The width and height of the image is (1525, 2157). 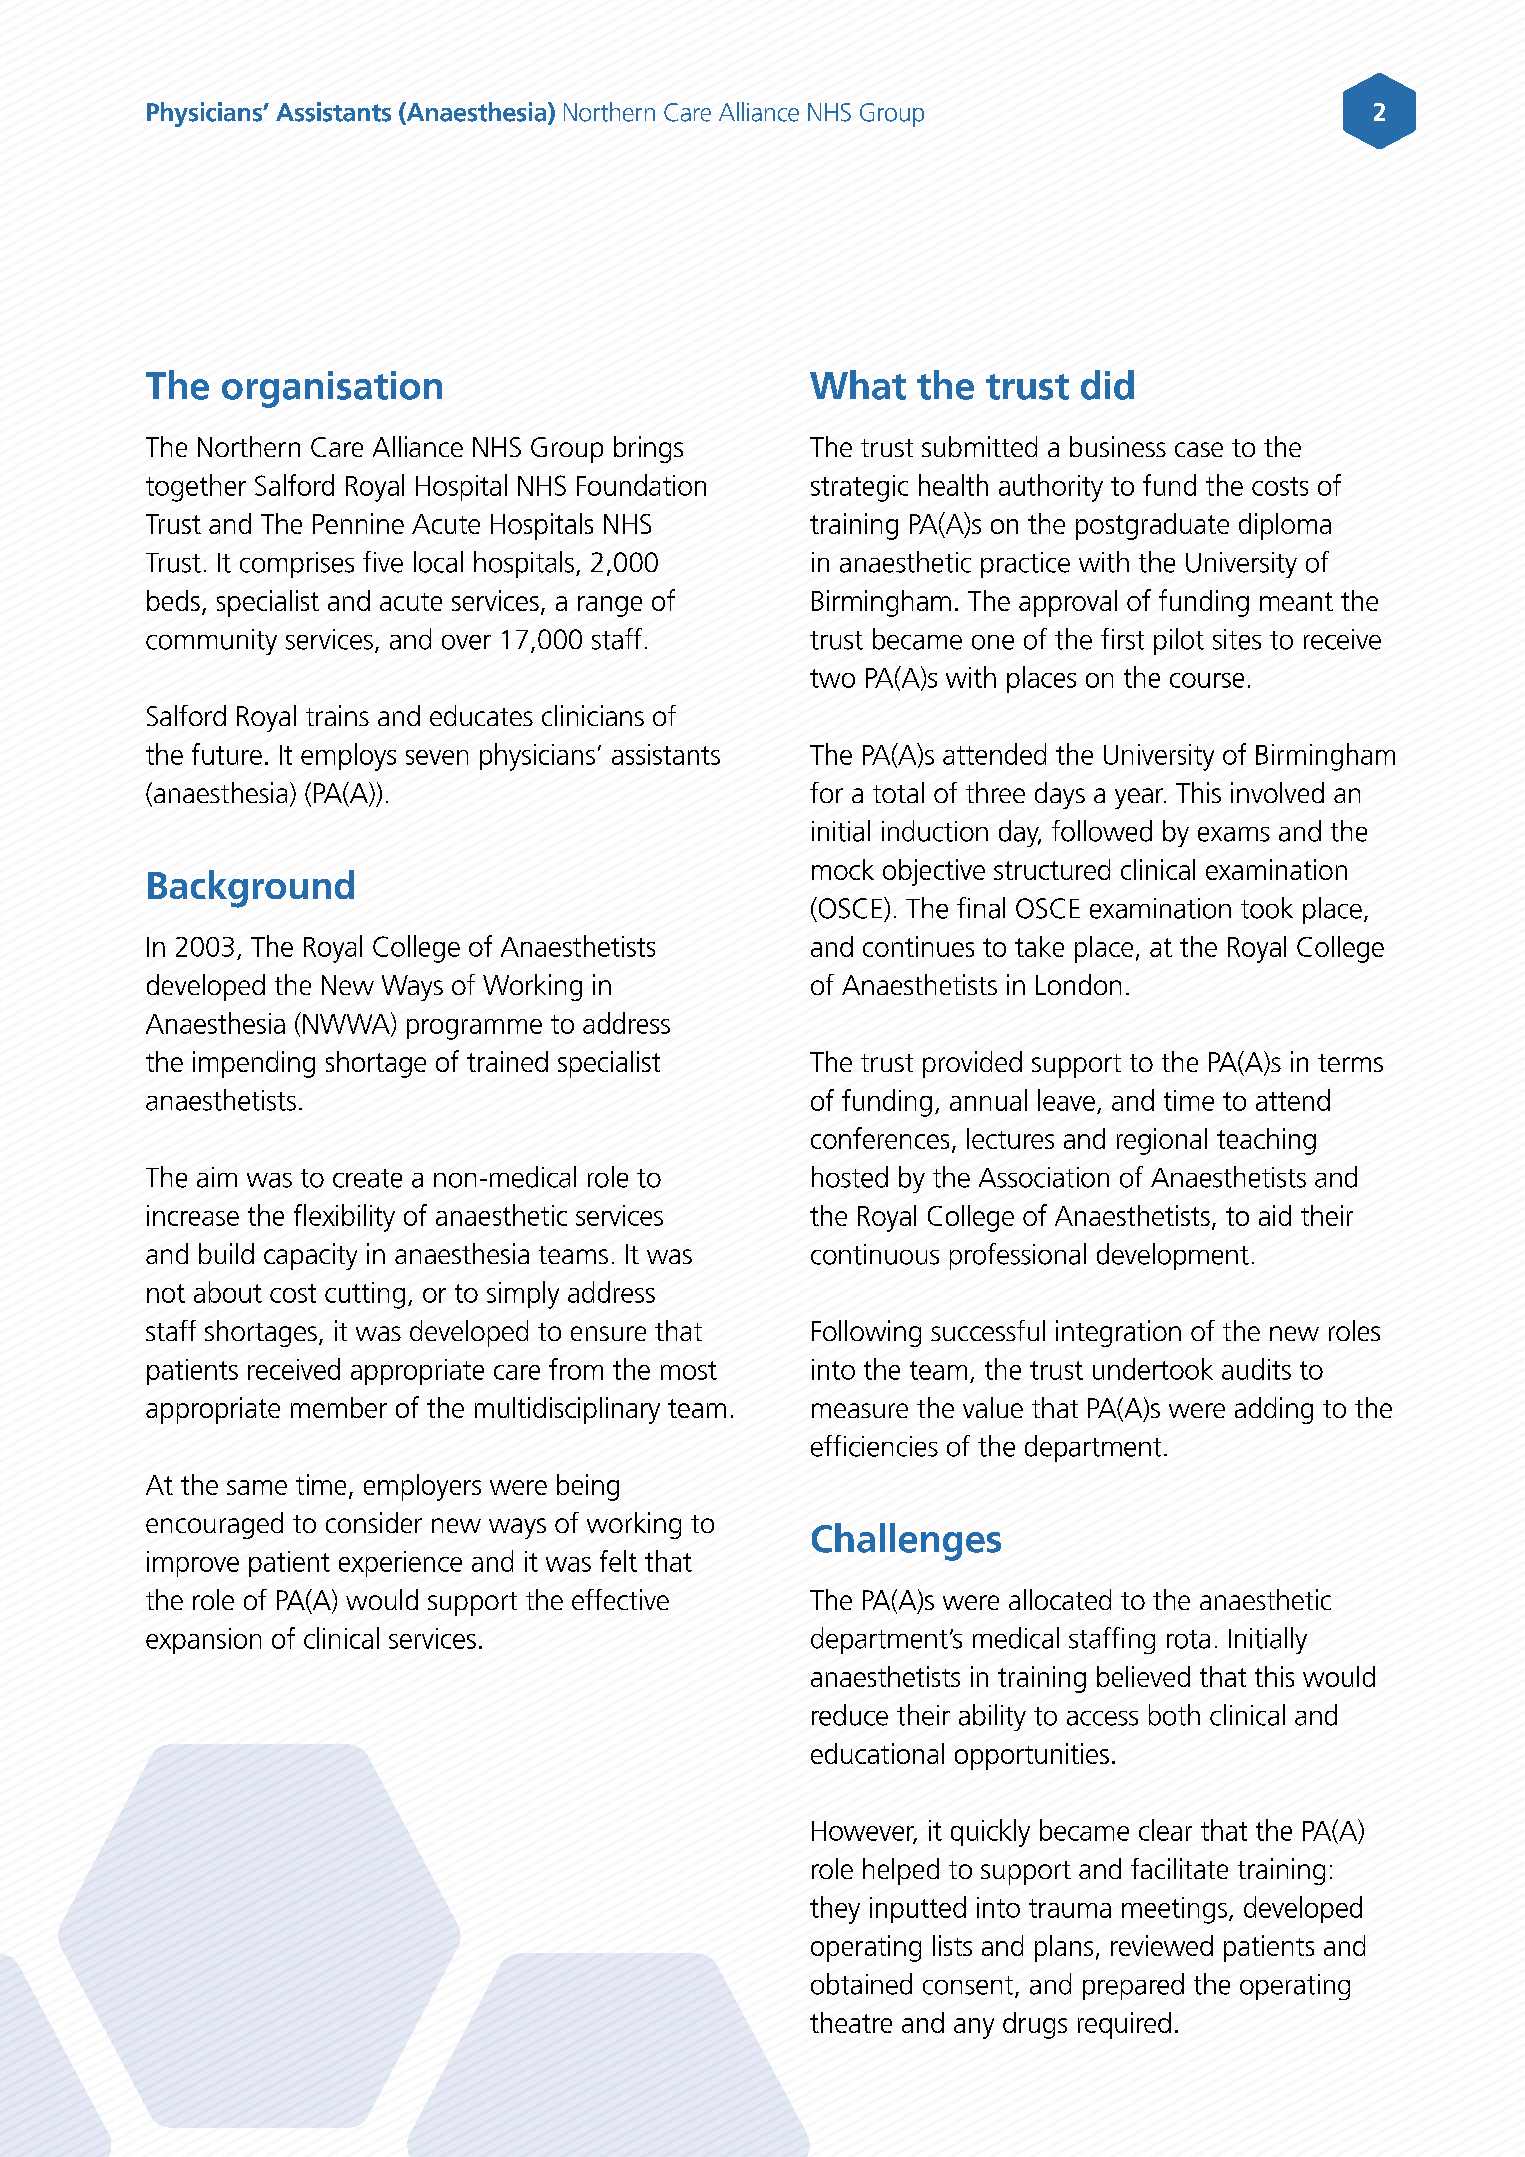 I want to click on adding, so click(x=1274, y=1410).
